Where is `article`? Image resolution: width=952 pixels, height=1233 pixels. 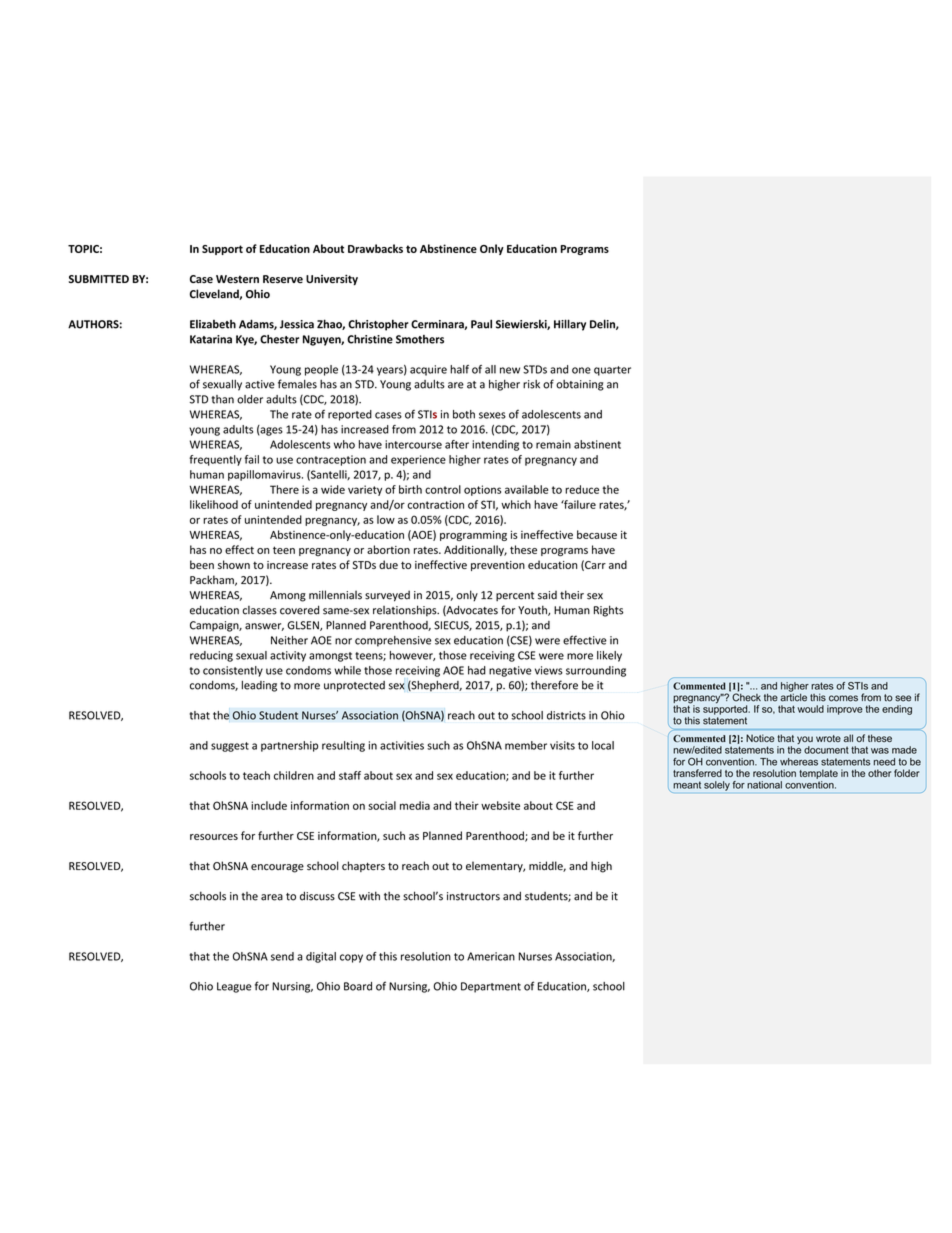
article is located at coordinates (793, 696).
